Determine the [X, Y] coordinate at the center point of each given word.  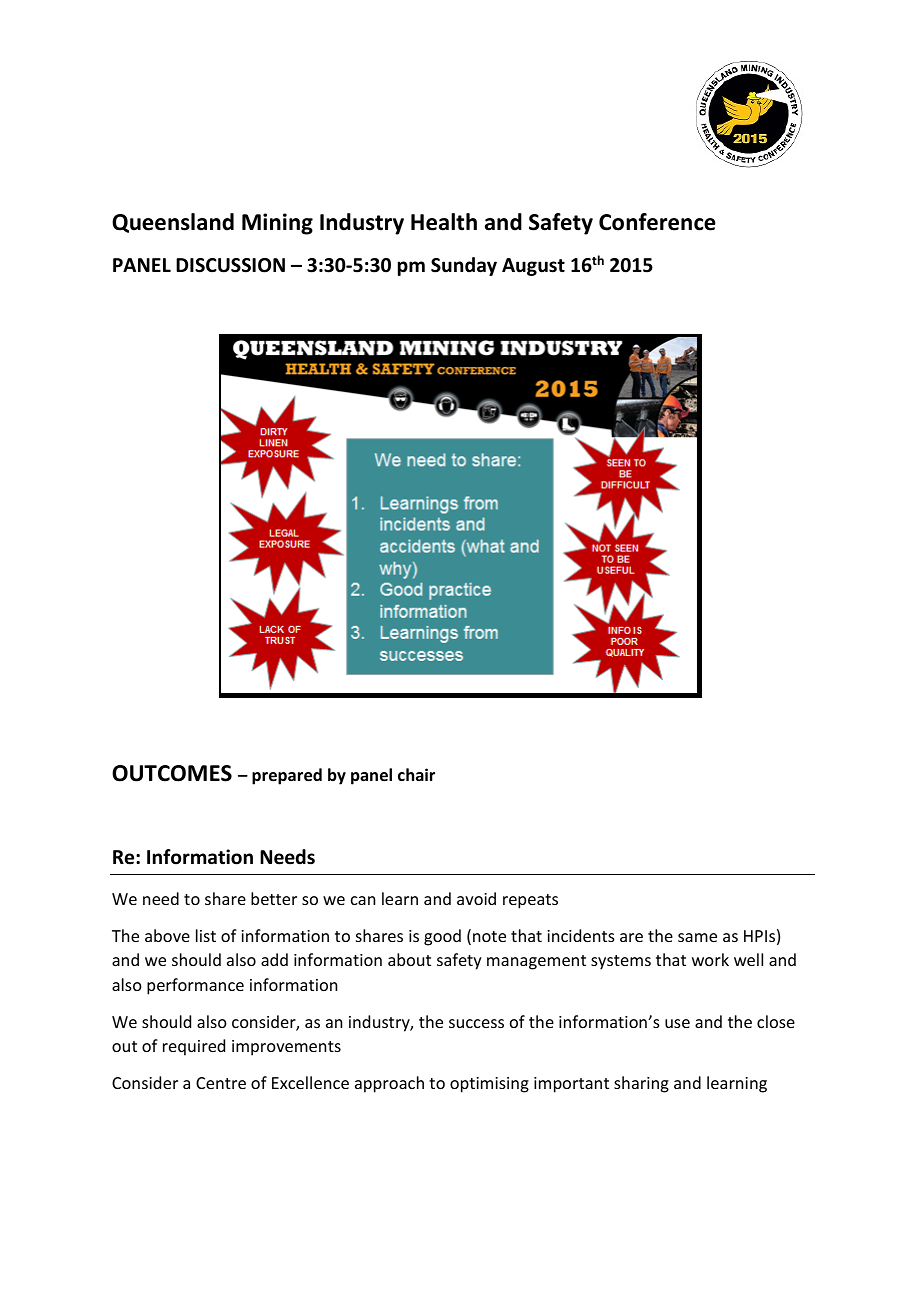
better [274, 898]
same [697, 937]
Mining [277, 224]
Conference [657, 222]
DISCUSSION [230, 265]
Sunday [464, 266]
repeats [530, 901]
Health [444, 222]
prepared [287, 776]
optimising [489, 1085]
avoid [476, 898]
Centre [221, 1083]
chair [416, 774]
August [533, 267]
